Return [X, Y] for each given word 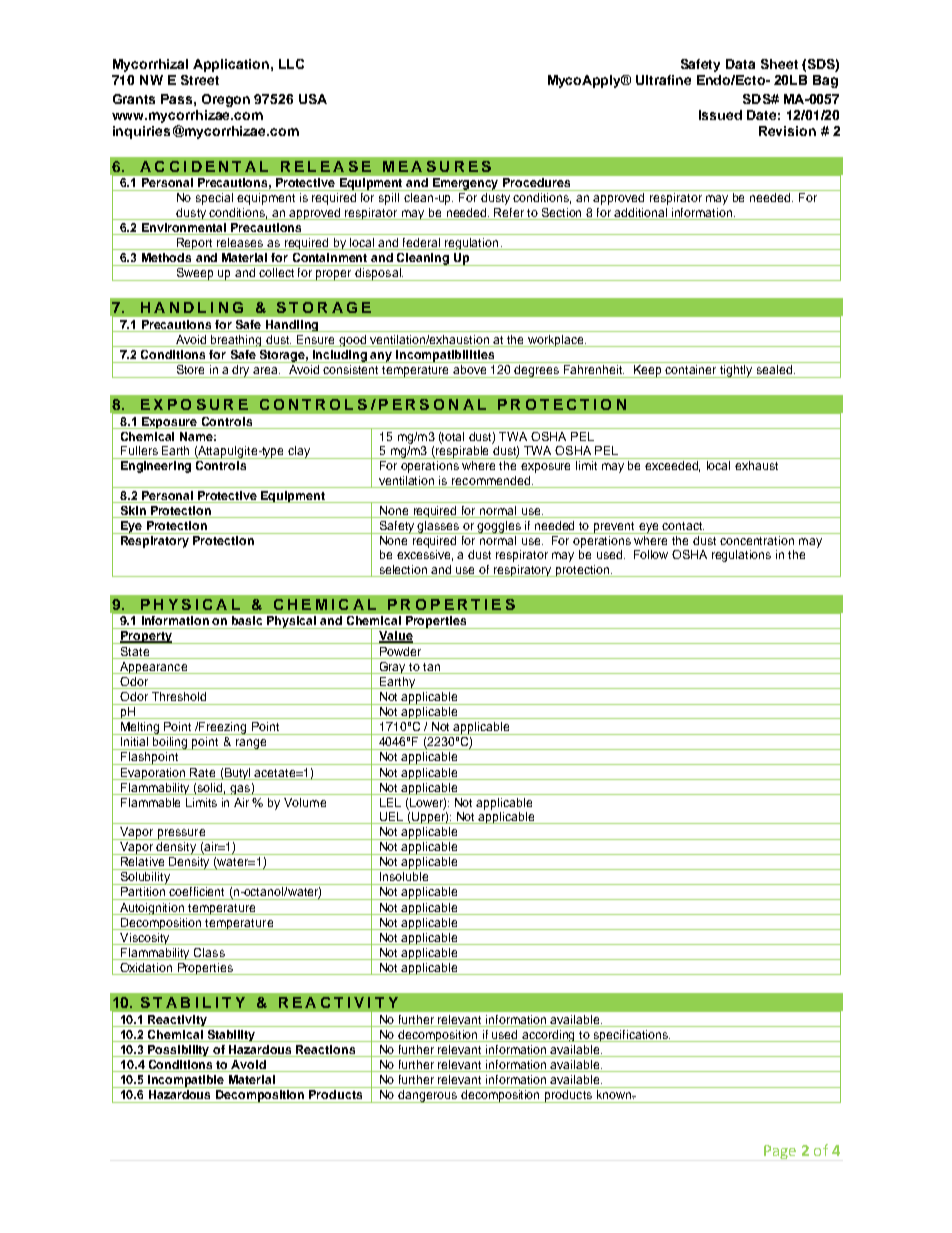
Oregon [226, 100]
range [251, 744]
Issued [720, 115]
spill [389, 199]
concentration [757, 540]
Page [780, 1152]
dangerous [428, 1096]
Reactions [326, 1051]
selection [403, 569]
